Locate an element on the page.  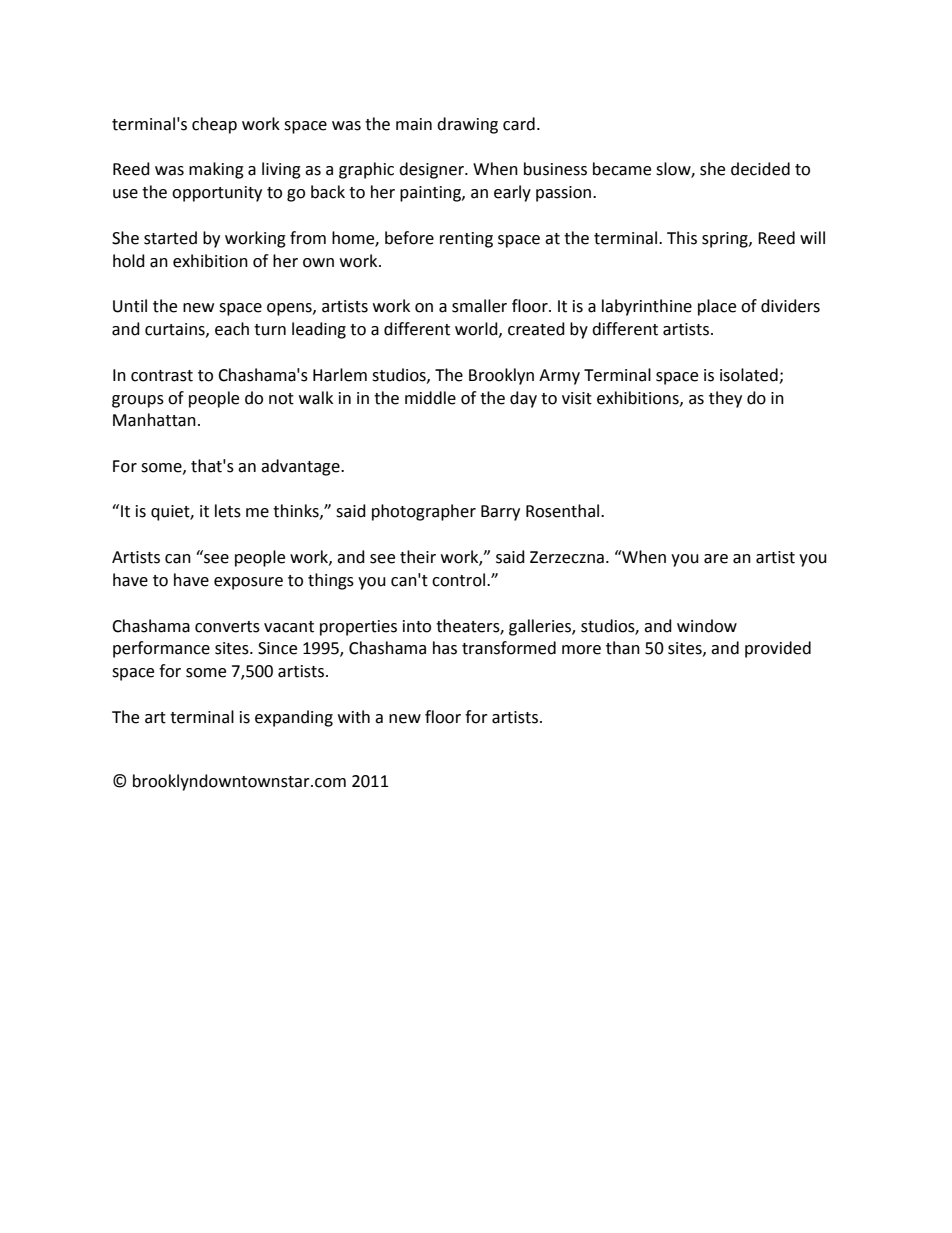
expanding is located at coordinates (294, 718).
